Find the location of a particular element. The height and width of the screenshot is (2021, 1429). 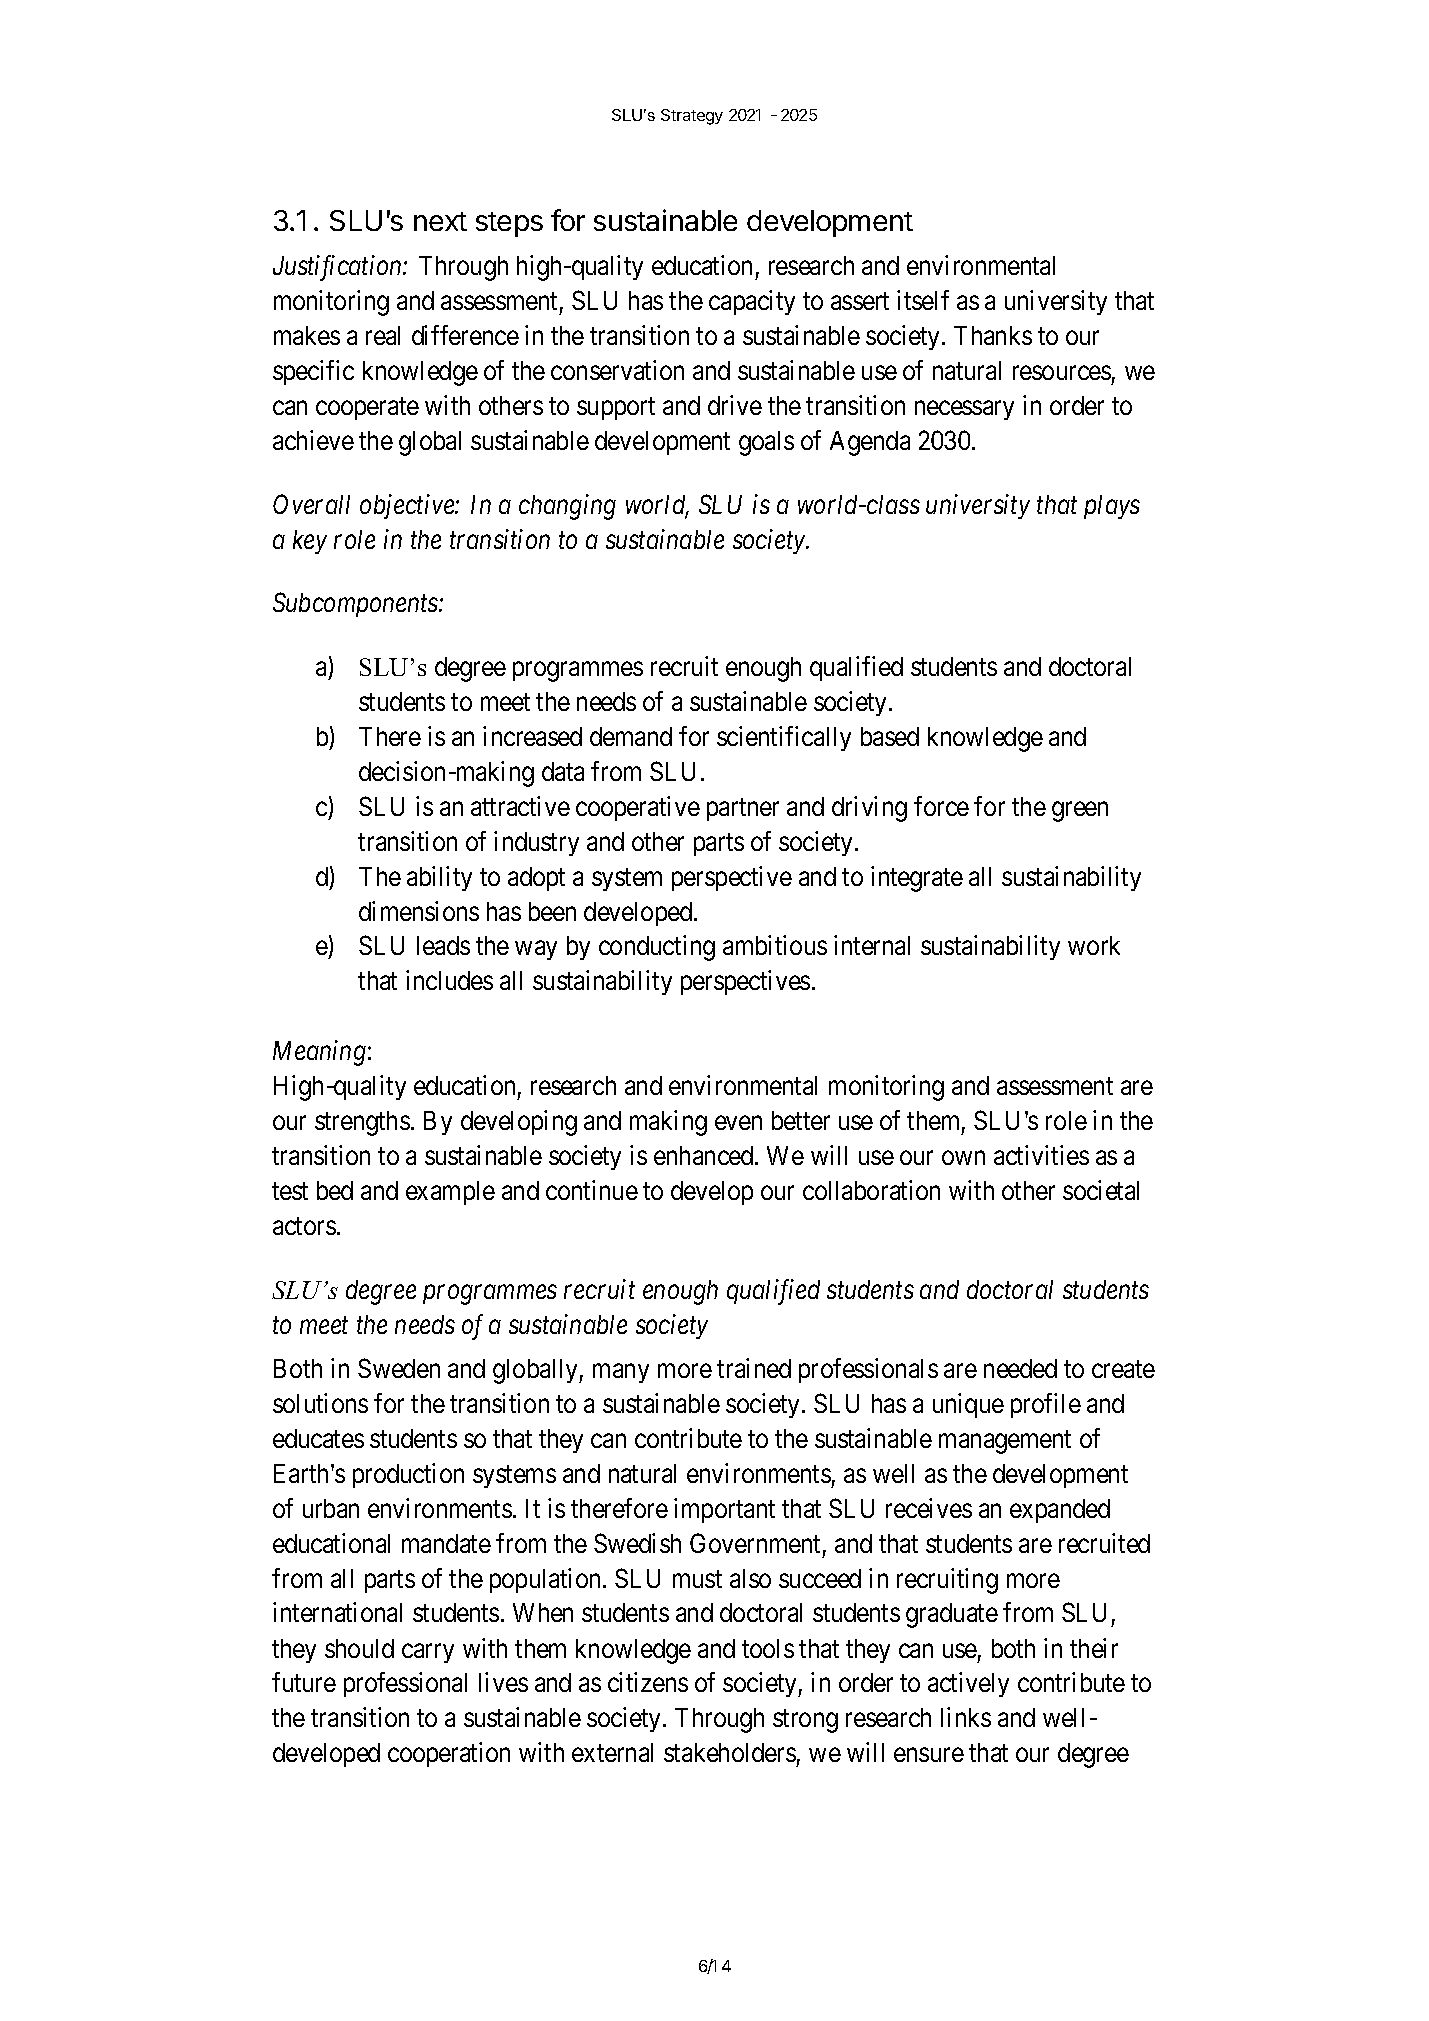

bed is located at coordinates (335, 1190).
